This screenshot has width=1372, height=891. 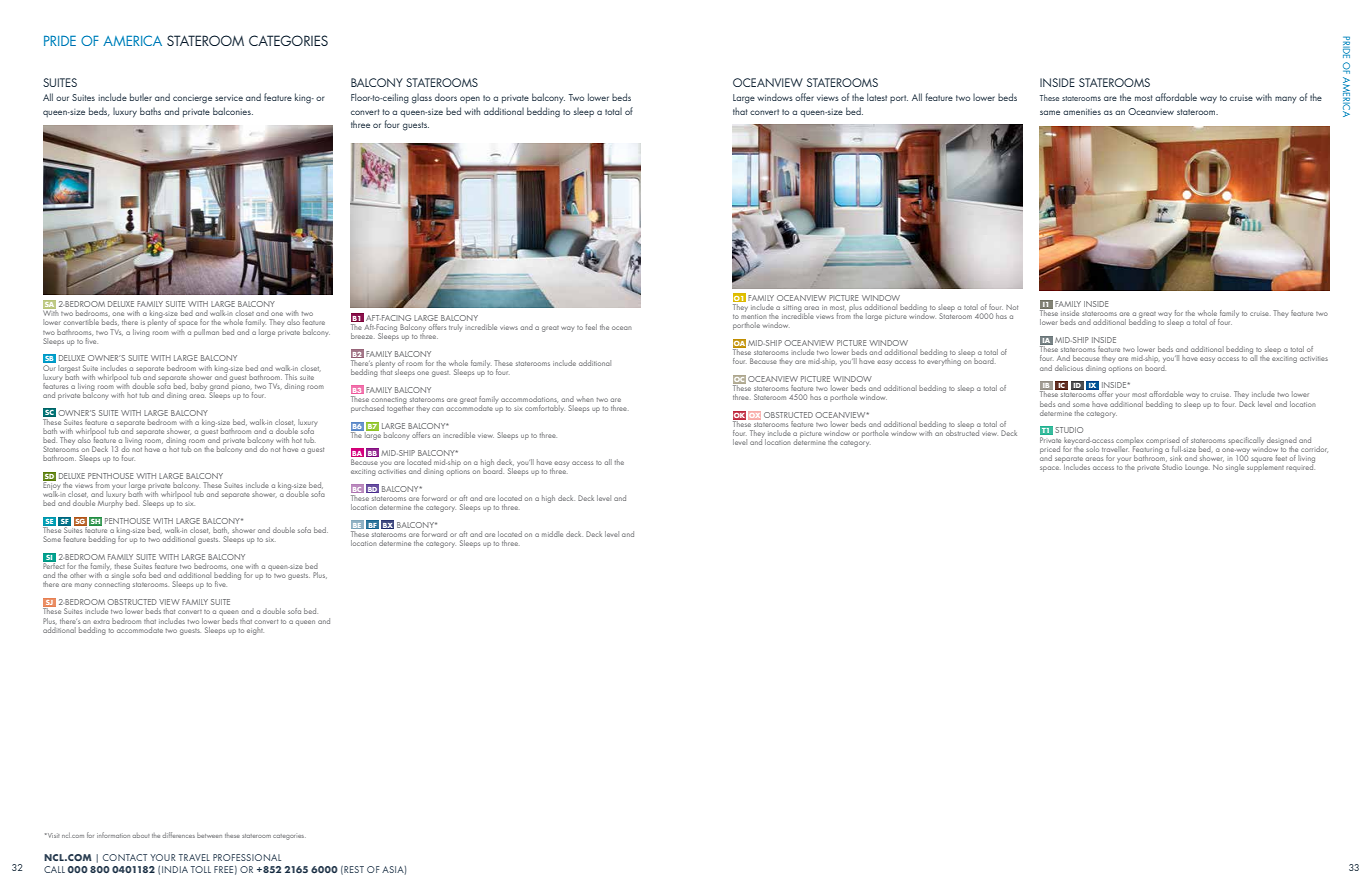 I want to click on pullman, so click(x=206, y=333).
